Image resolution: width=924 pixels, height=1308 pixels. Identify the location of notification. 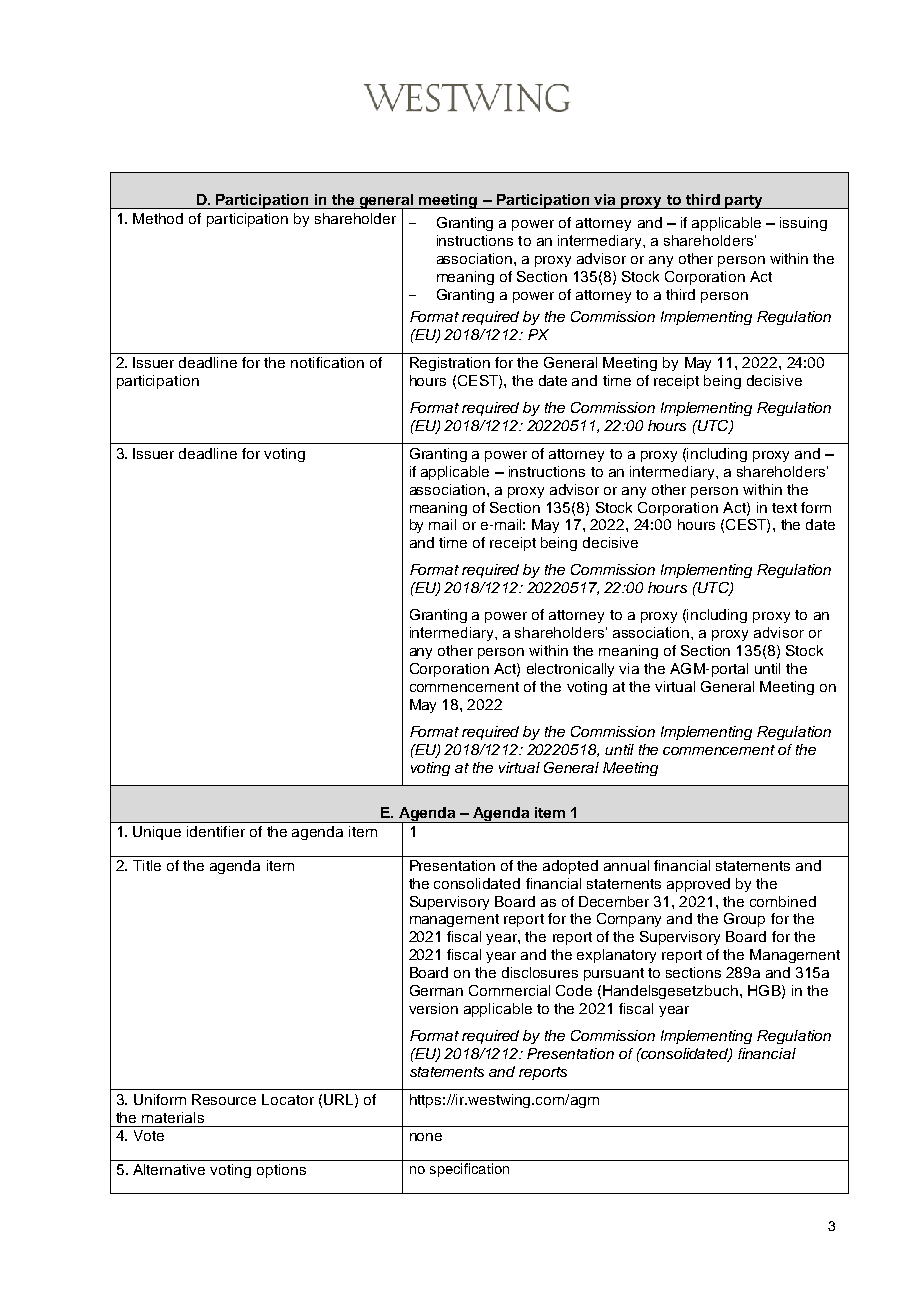
(327, 362).
